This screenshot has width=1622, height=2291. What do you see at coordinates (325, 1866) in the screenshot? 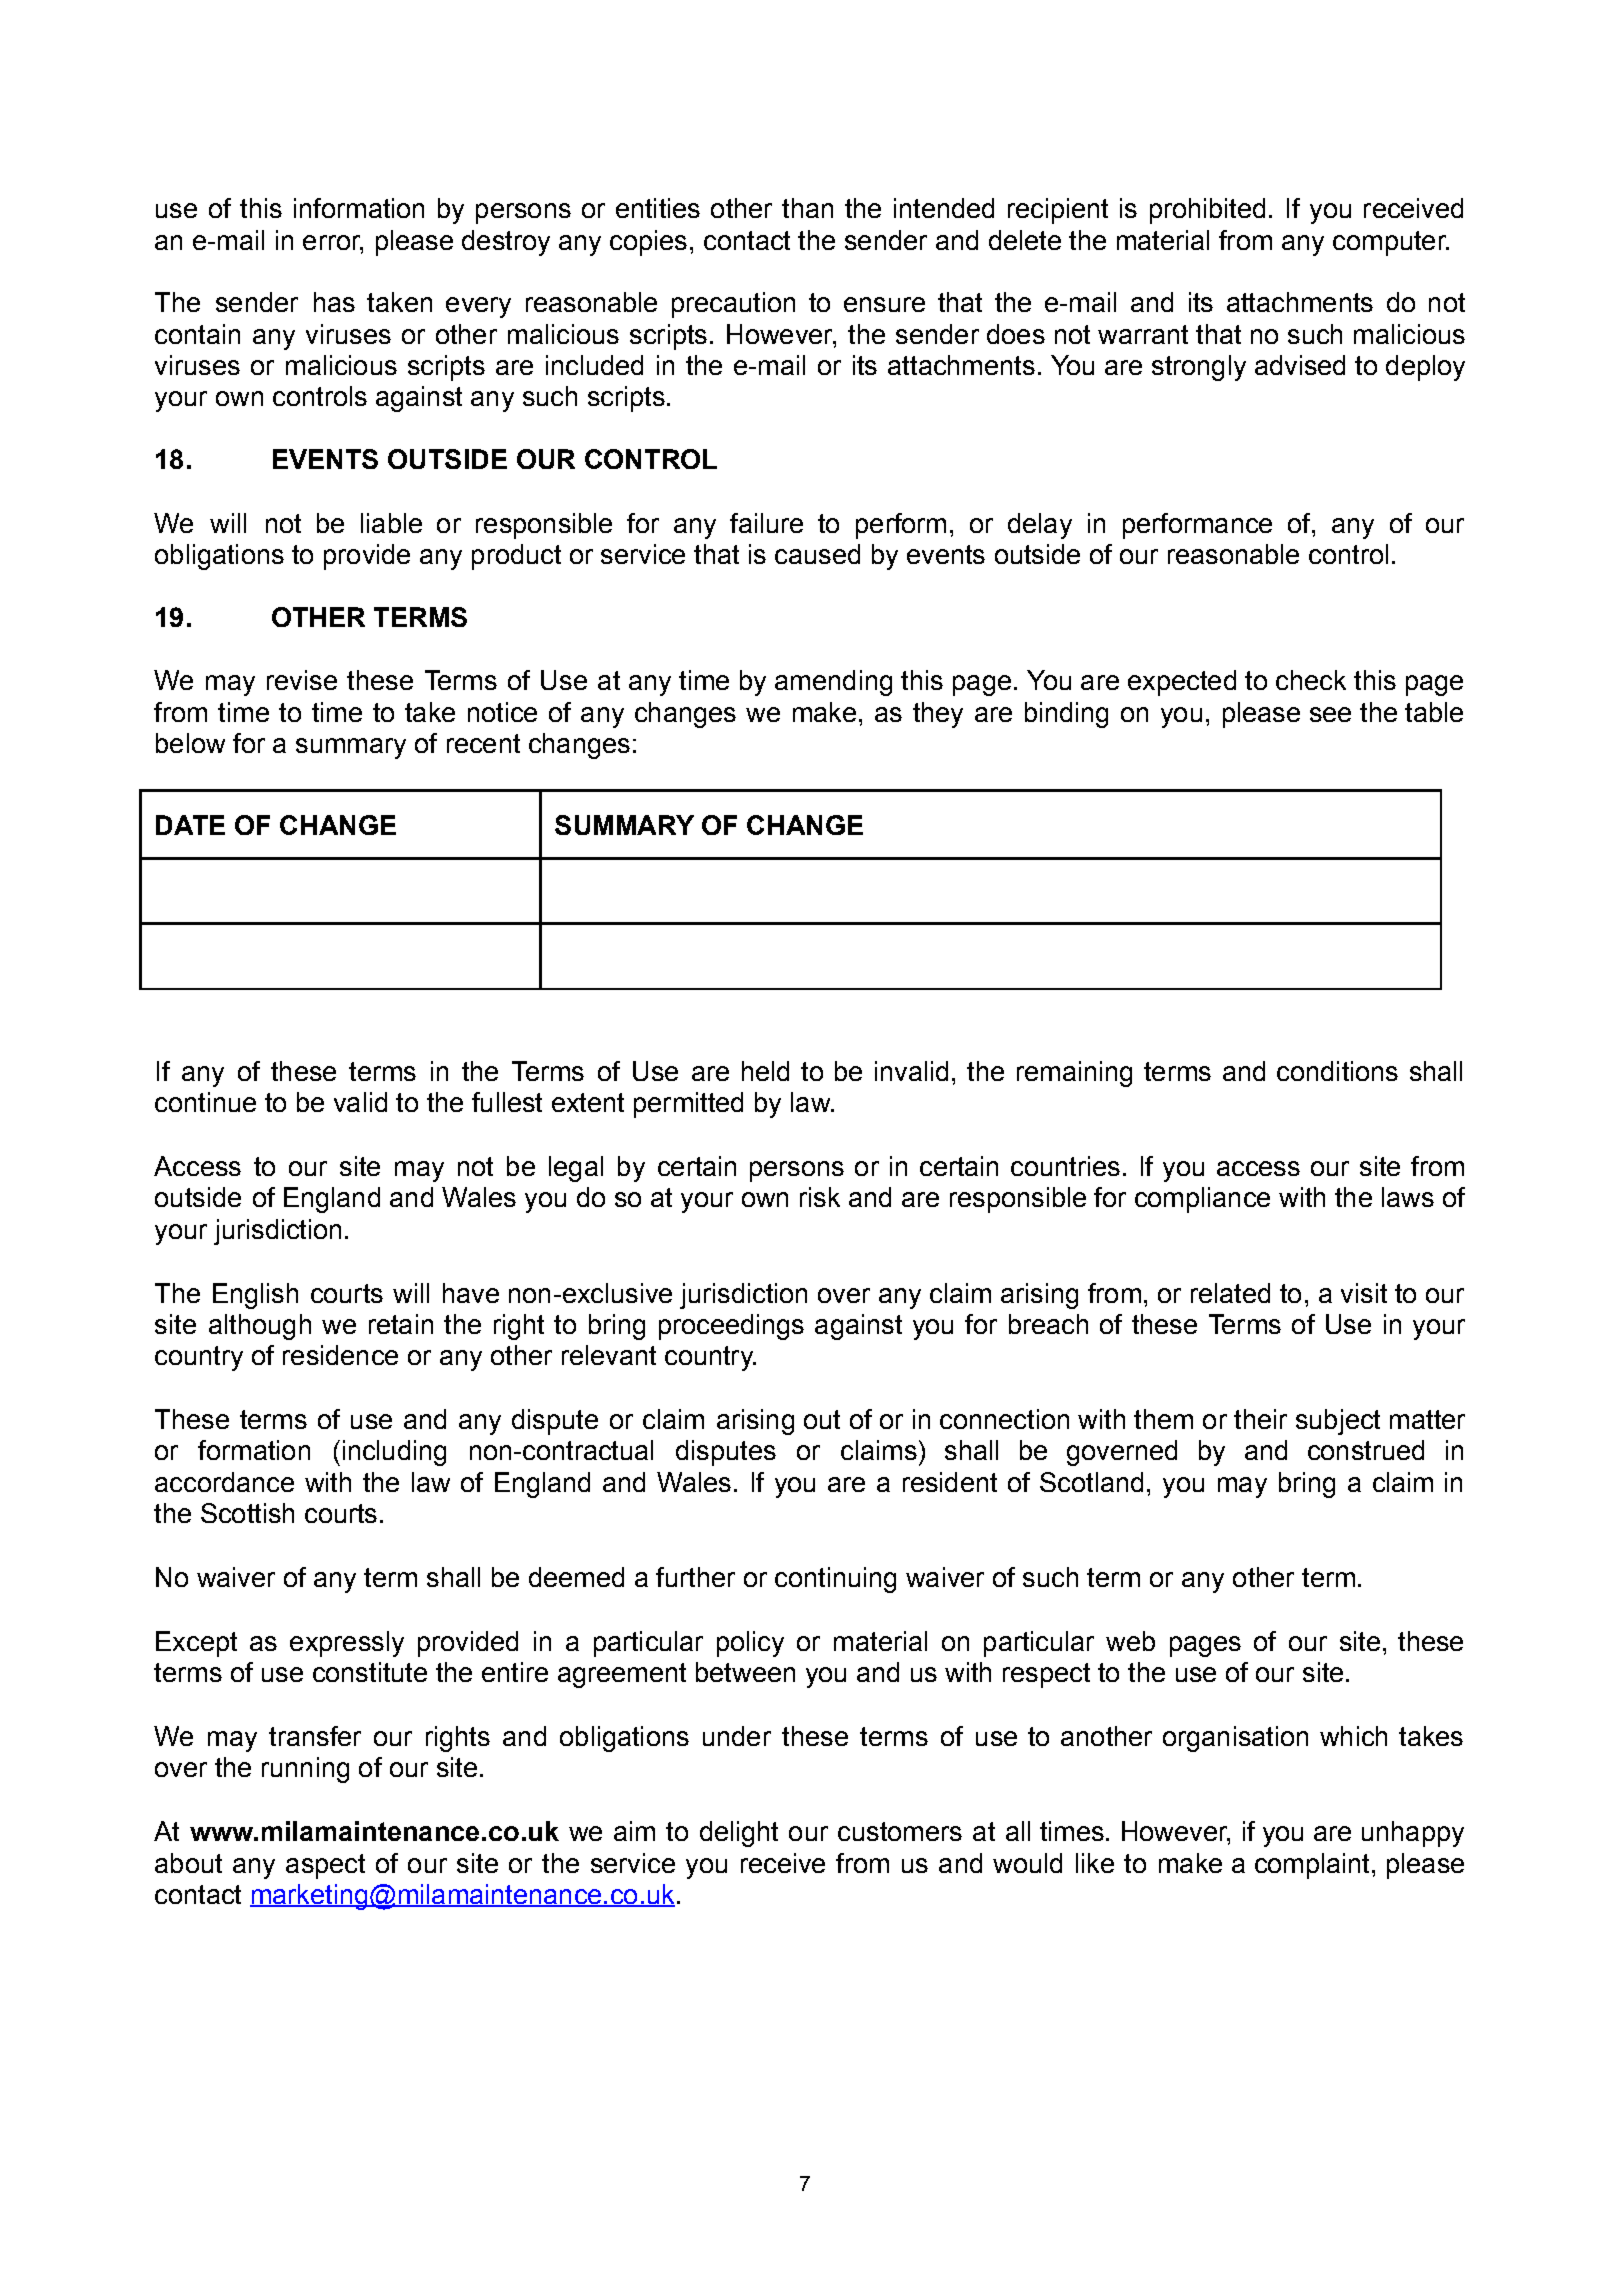
I see `aspect` at bounding box center [325, 1866].
